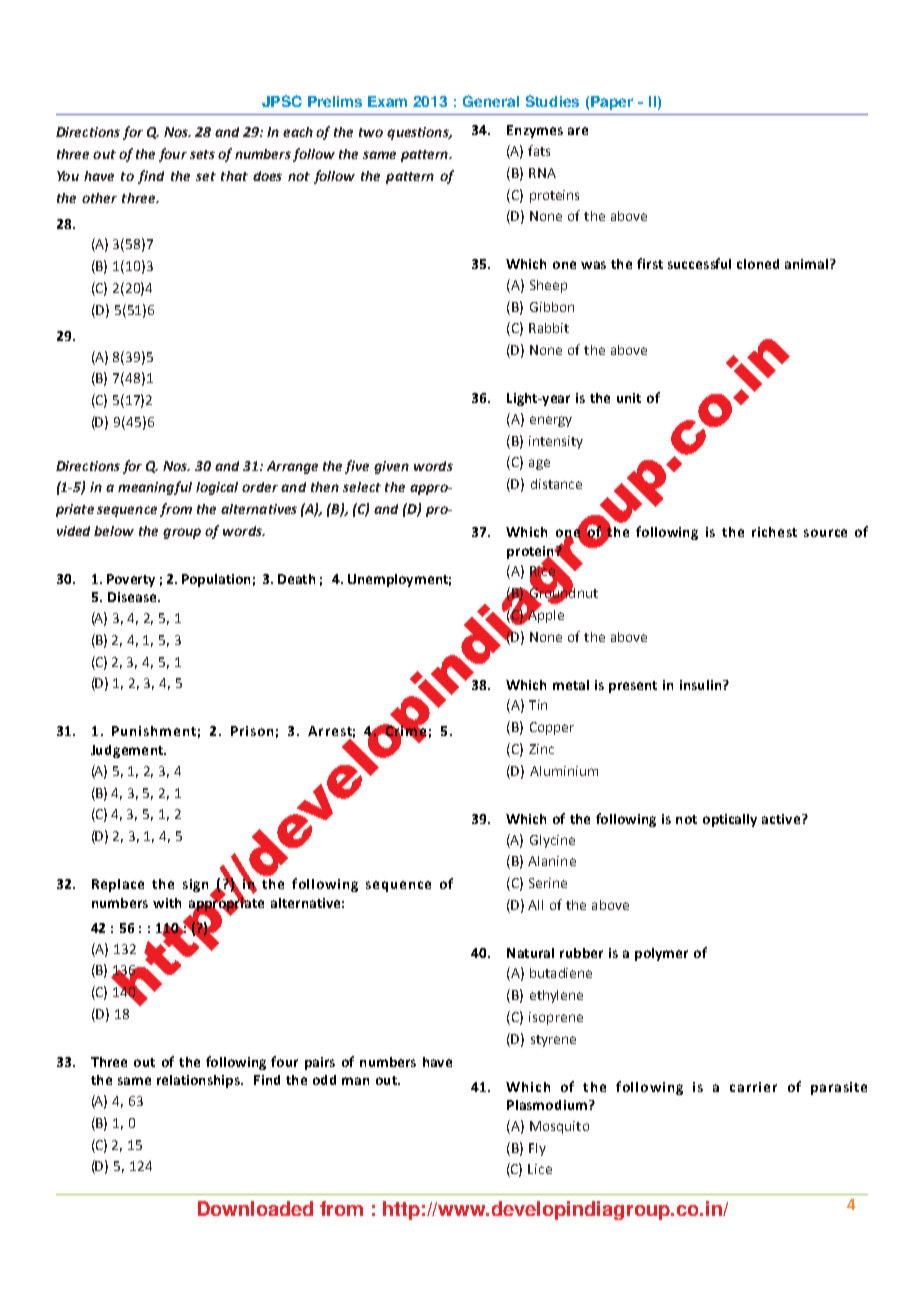 The image size is (924, 1308). What do you see at coordinates (491, 101) in the page?
I see `General` at bounding box center [491, 101].
